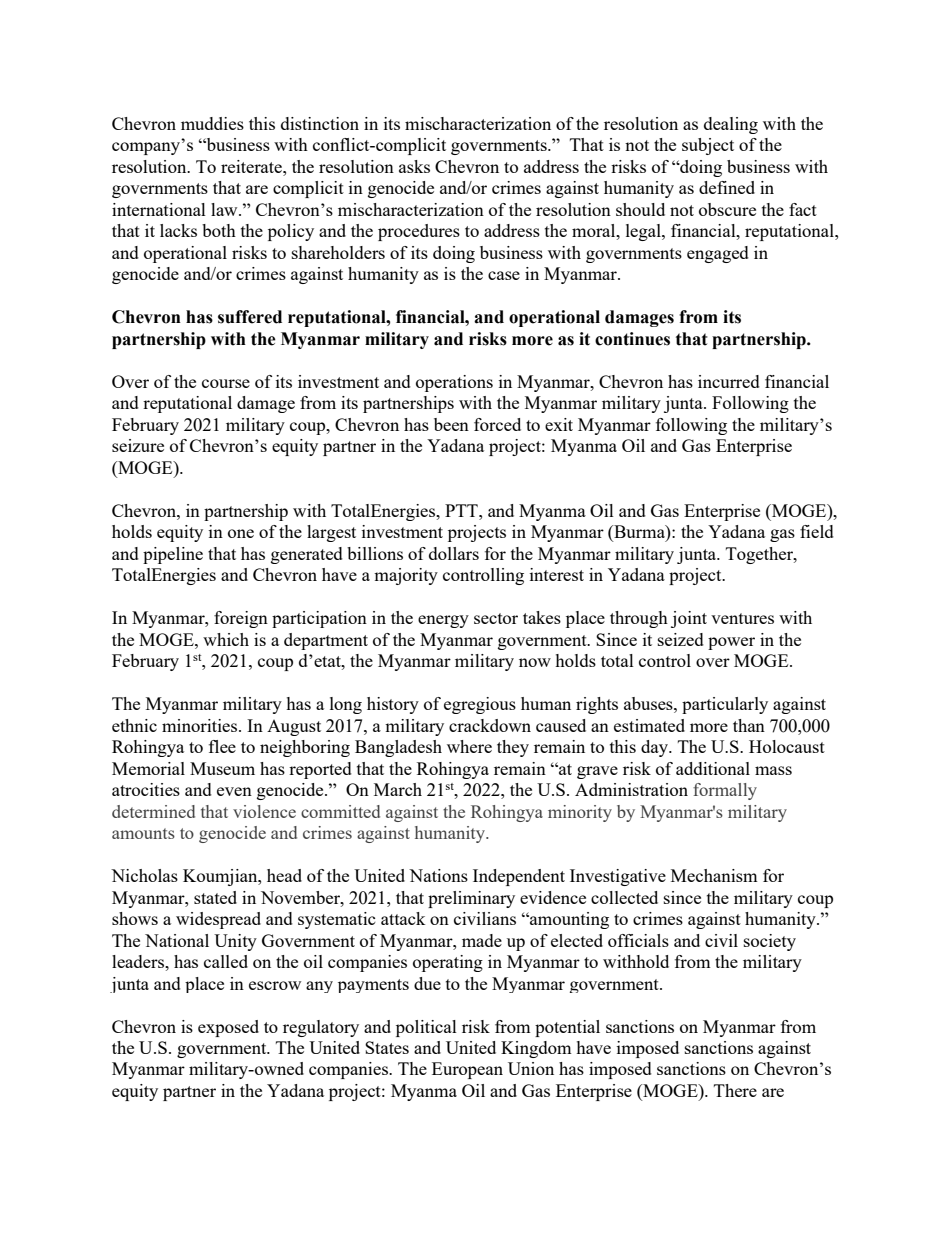  Describe the element at coordinates (264, 811) in the image. I see `violence` at that location.
